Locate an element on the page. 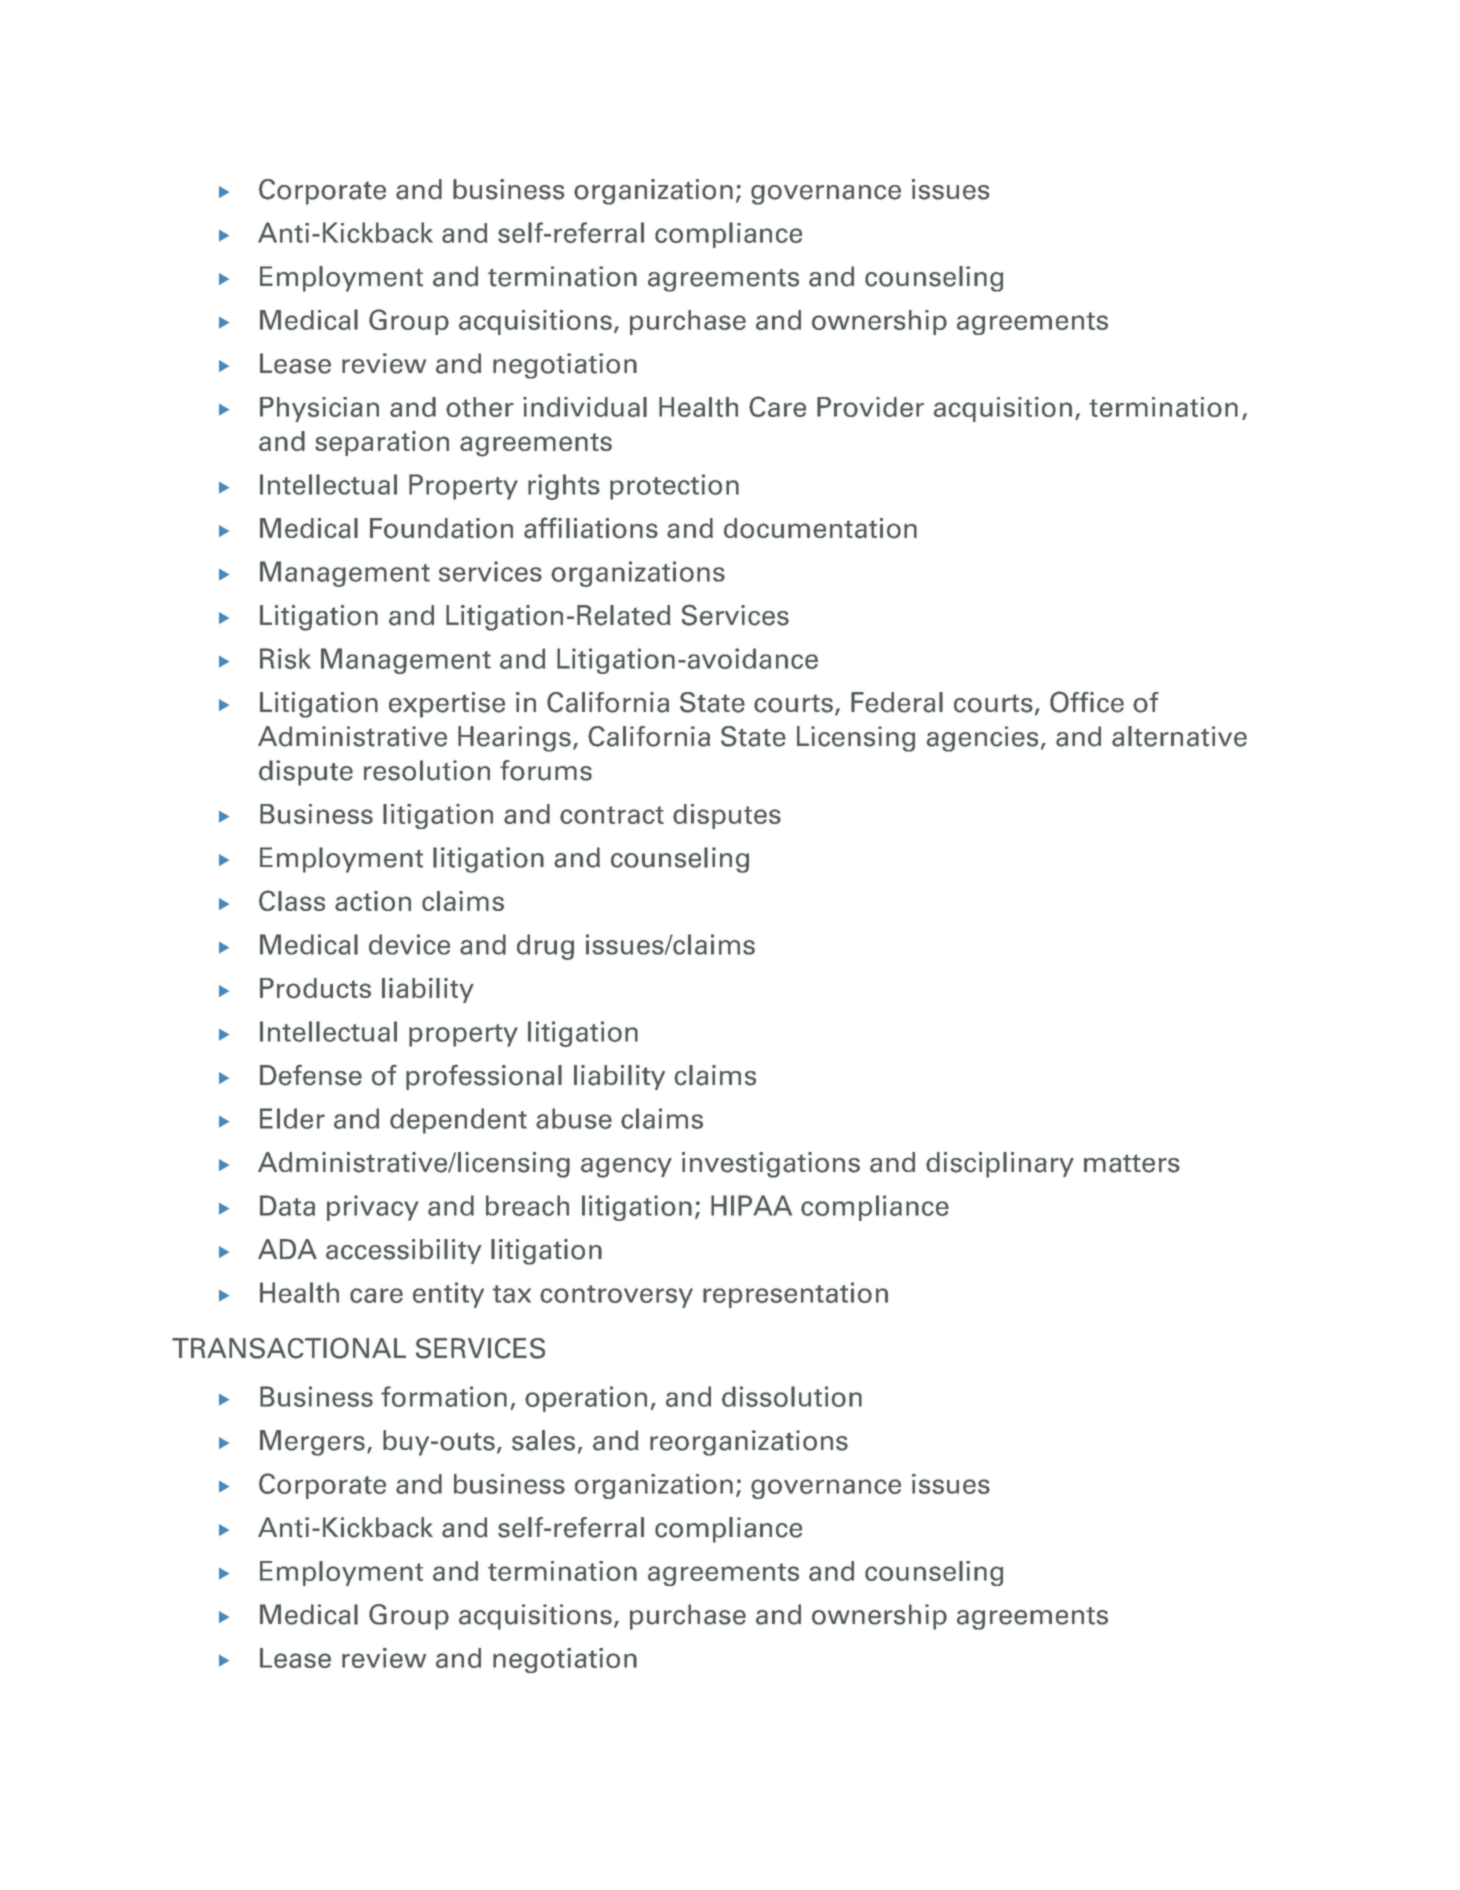  dissolution is located at coordinates (792, 1396).
